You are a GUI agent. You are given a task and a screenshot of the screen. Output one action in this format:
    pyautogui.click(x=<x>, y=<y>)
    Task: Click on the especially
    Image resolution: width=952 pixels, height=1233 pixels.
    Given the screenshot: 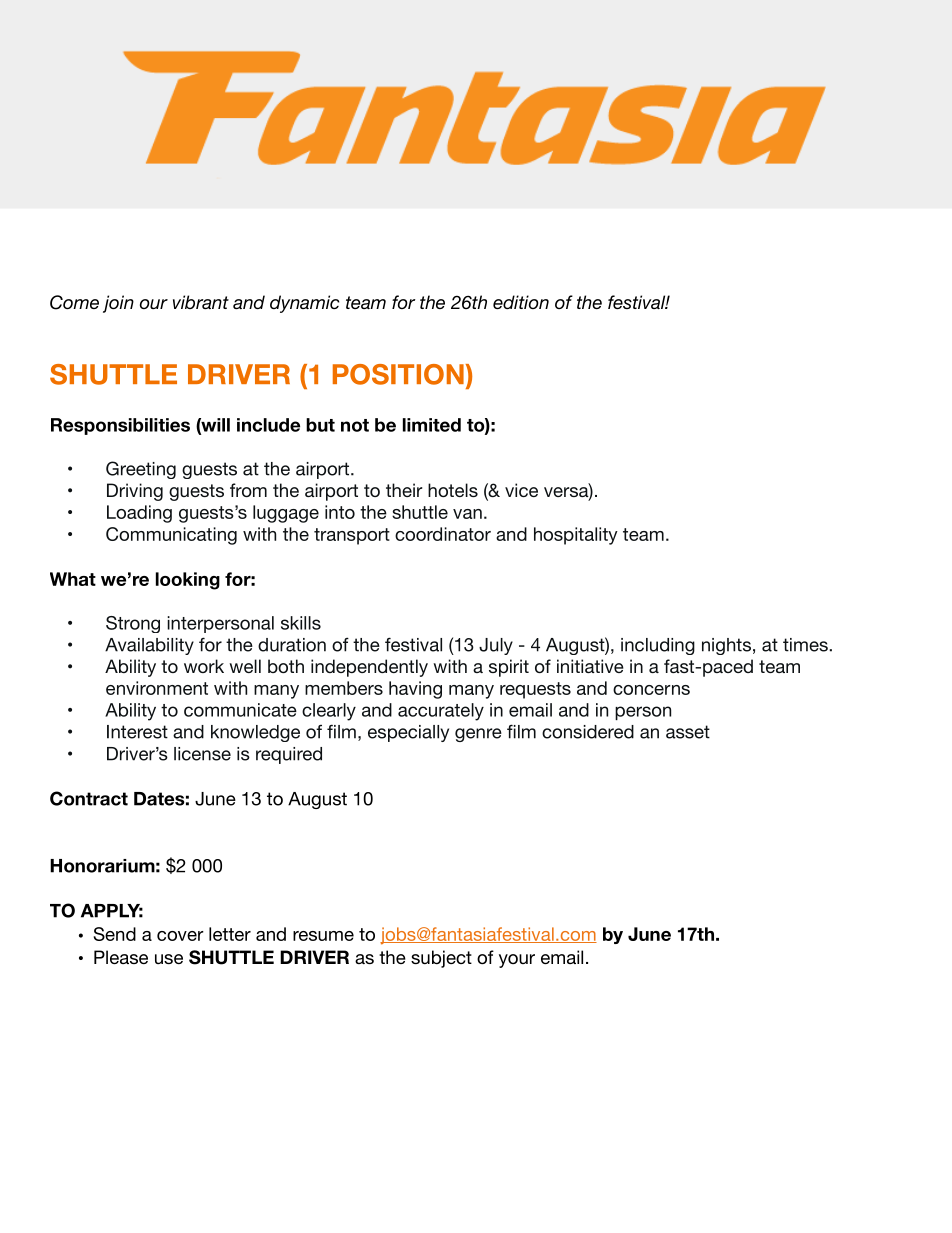 What is the action you would take?
    pyautogui.click(x=408, y=733)
